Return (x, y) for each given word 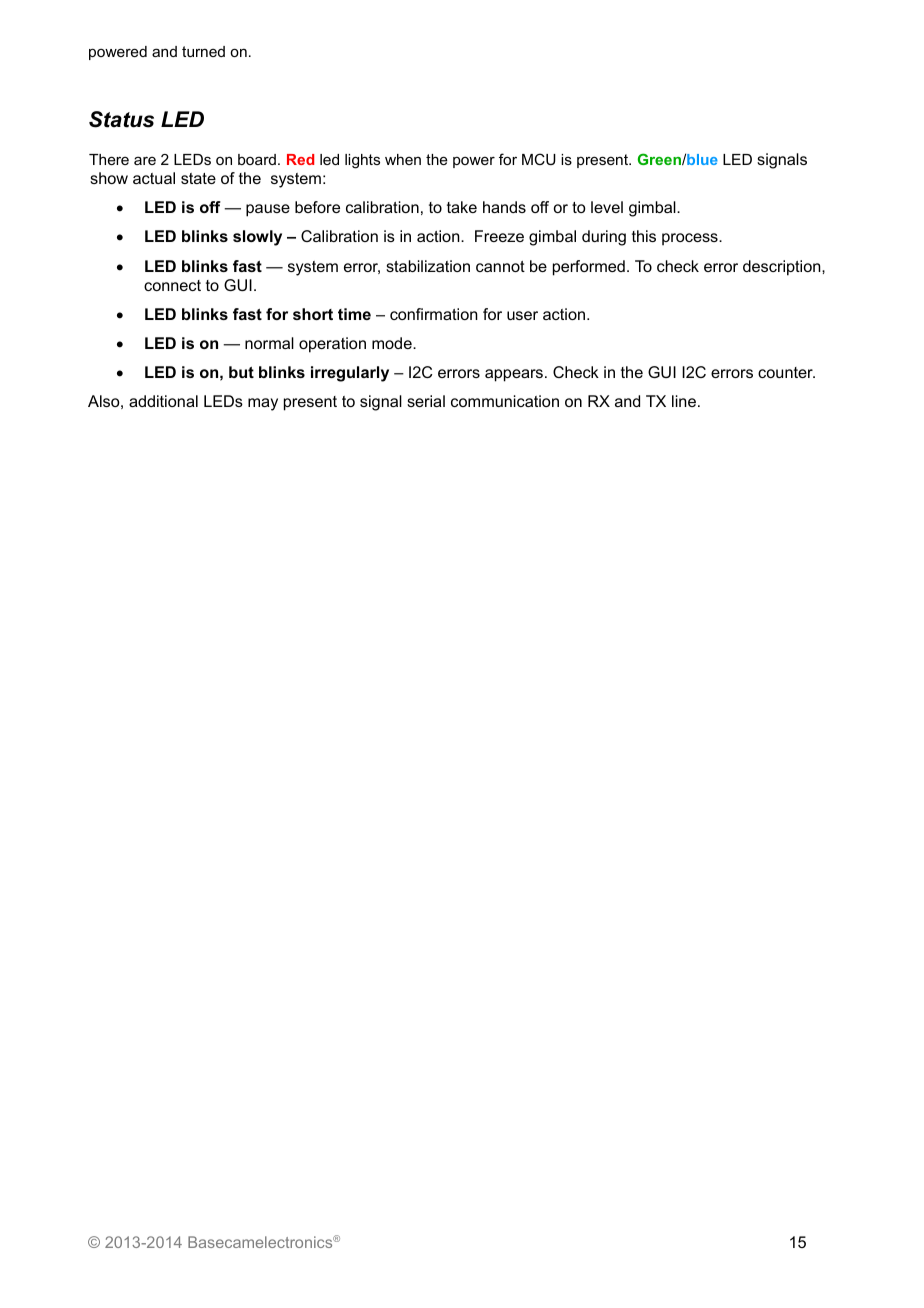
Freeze (499, 236)
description (783, 268)
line (684, 401)
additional (163, 401)
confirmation (434, 314)
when (403, 159)
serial (426, 401)
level (607, 207)
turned (203, 51)
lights (362, 161)
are (145, 160)
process (691, 239)
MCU (539, 159)
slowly (257, 238)
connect (172, 285)
